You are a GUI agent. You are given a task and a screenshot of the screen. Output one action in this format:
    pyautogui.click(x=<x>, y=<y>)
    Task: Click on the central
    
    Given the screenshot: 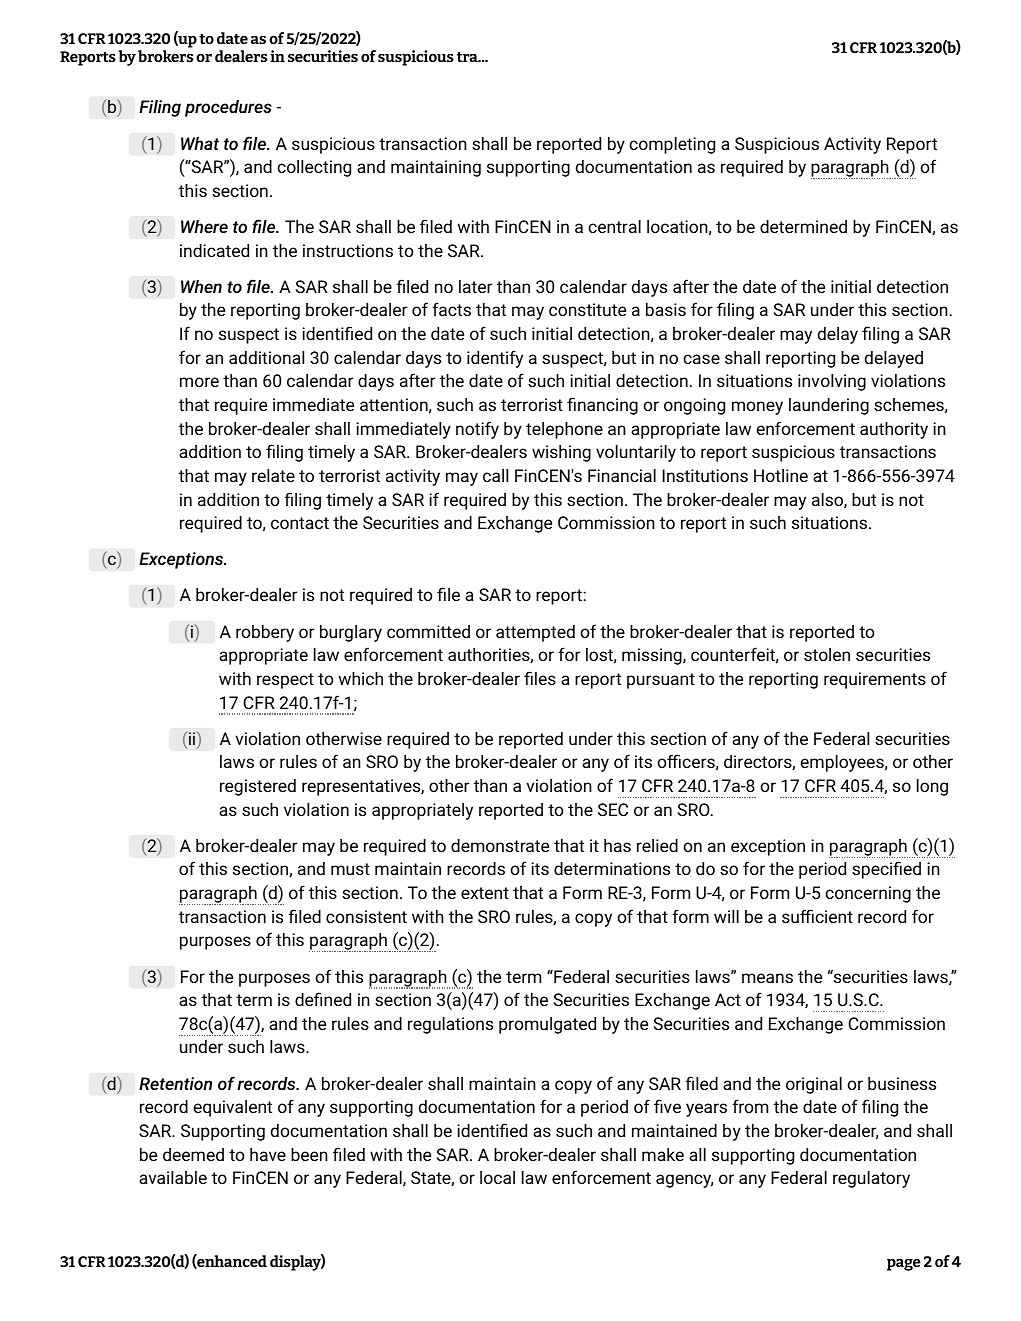 What is the action you would take?
    pyautogui.click(x=614, y=226)
